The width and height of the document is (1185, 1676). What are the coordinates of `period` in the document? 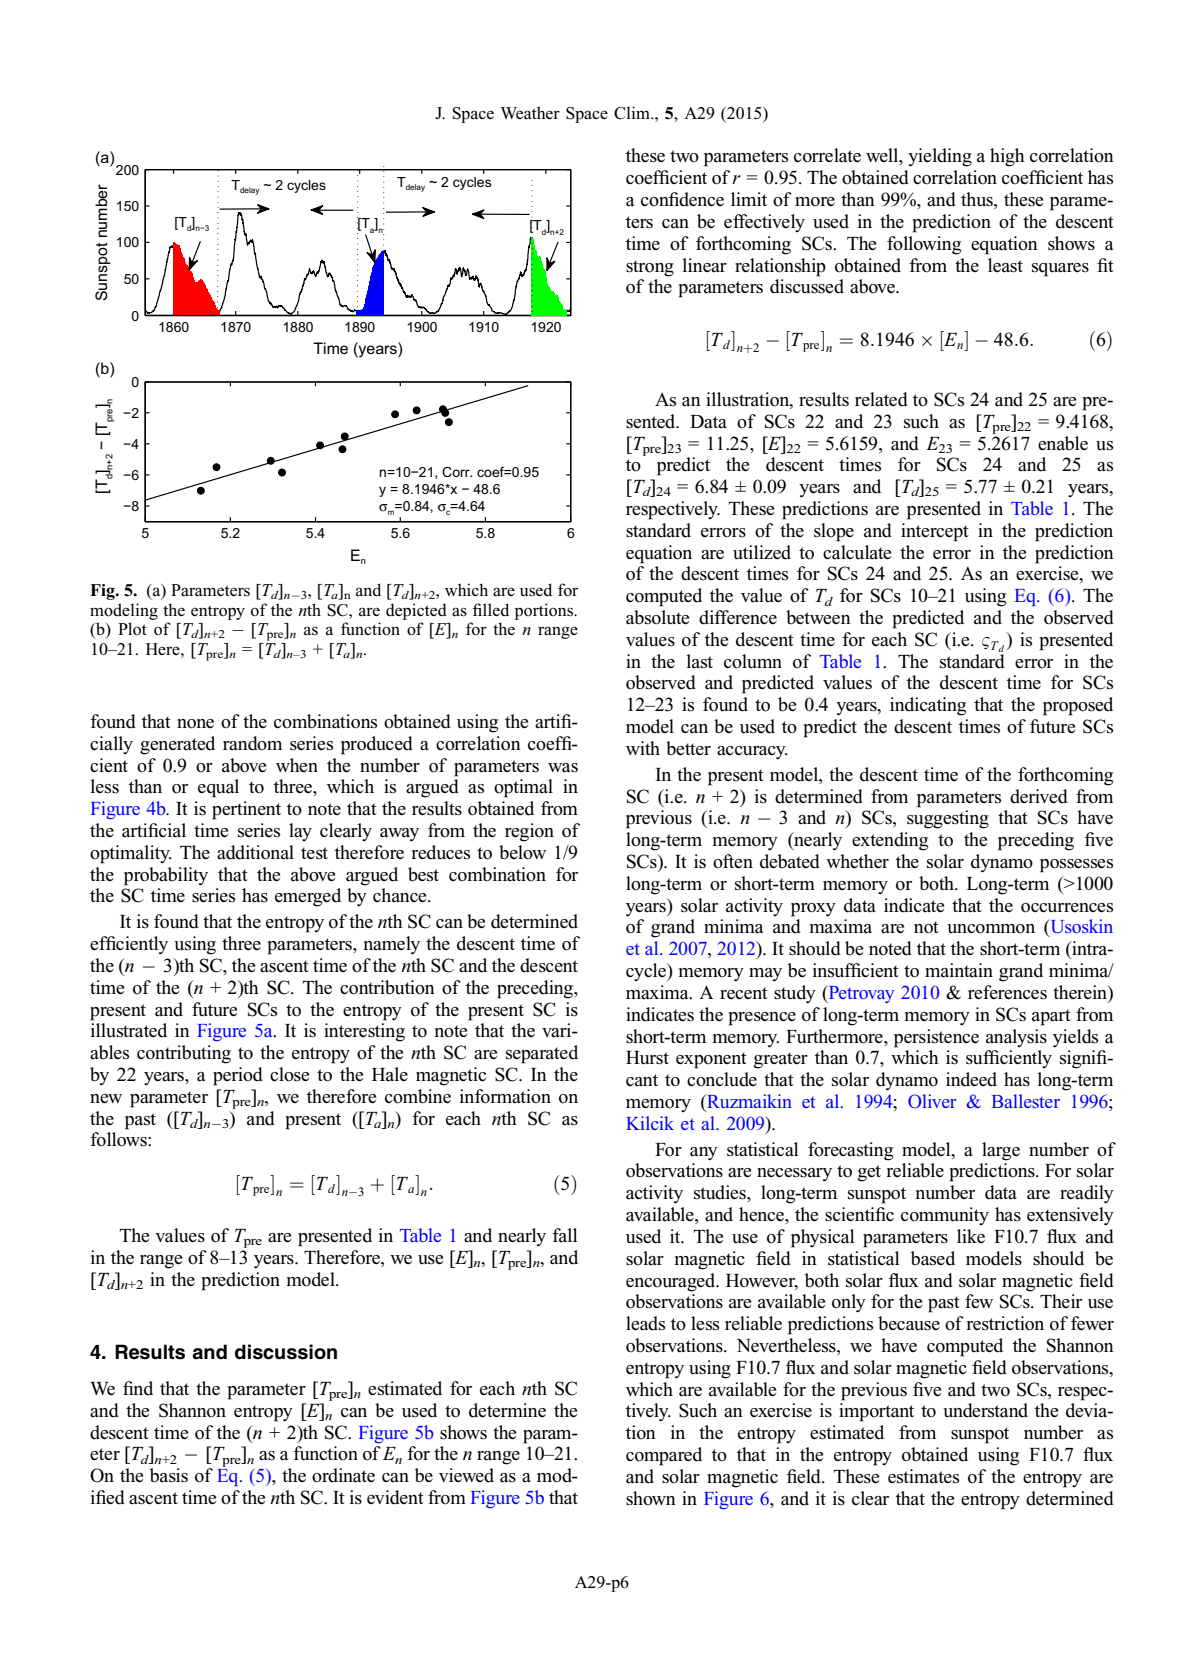 It's located at (238, 1076).
